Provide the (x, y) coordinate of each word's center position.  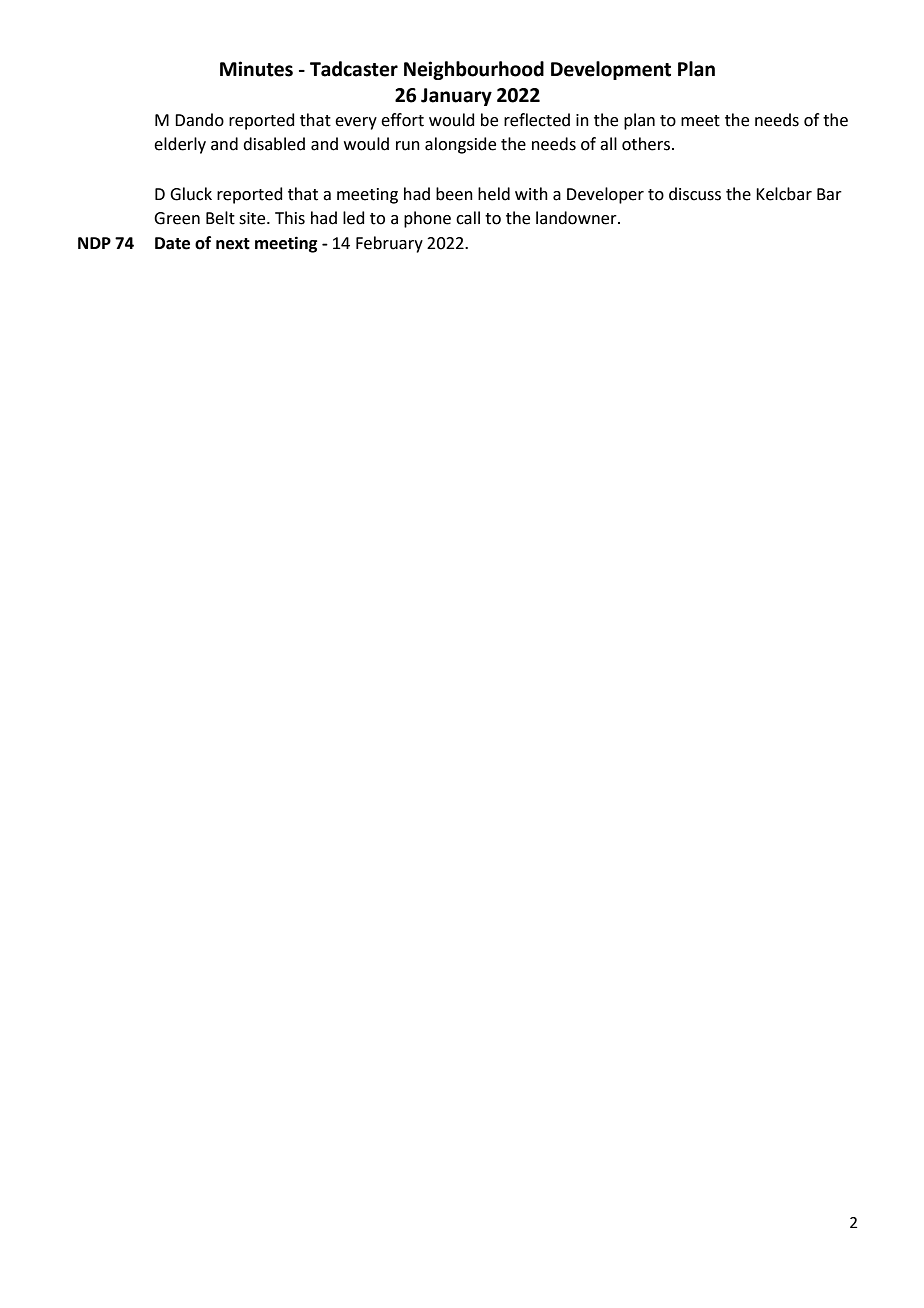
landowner (577, 218)
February (389, 244)
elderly (180, 145)
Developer (605, 195)
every (356, 123)
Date (172, 243)
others (646, 144)
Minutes (256, 69)
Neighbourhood (474, 70)
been (454, 194)
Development (611, 70)
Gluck (191, 194)
